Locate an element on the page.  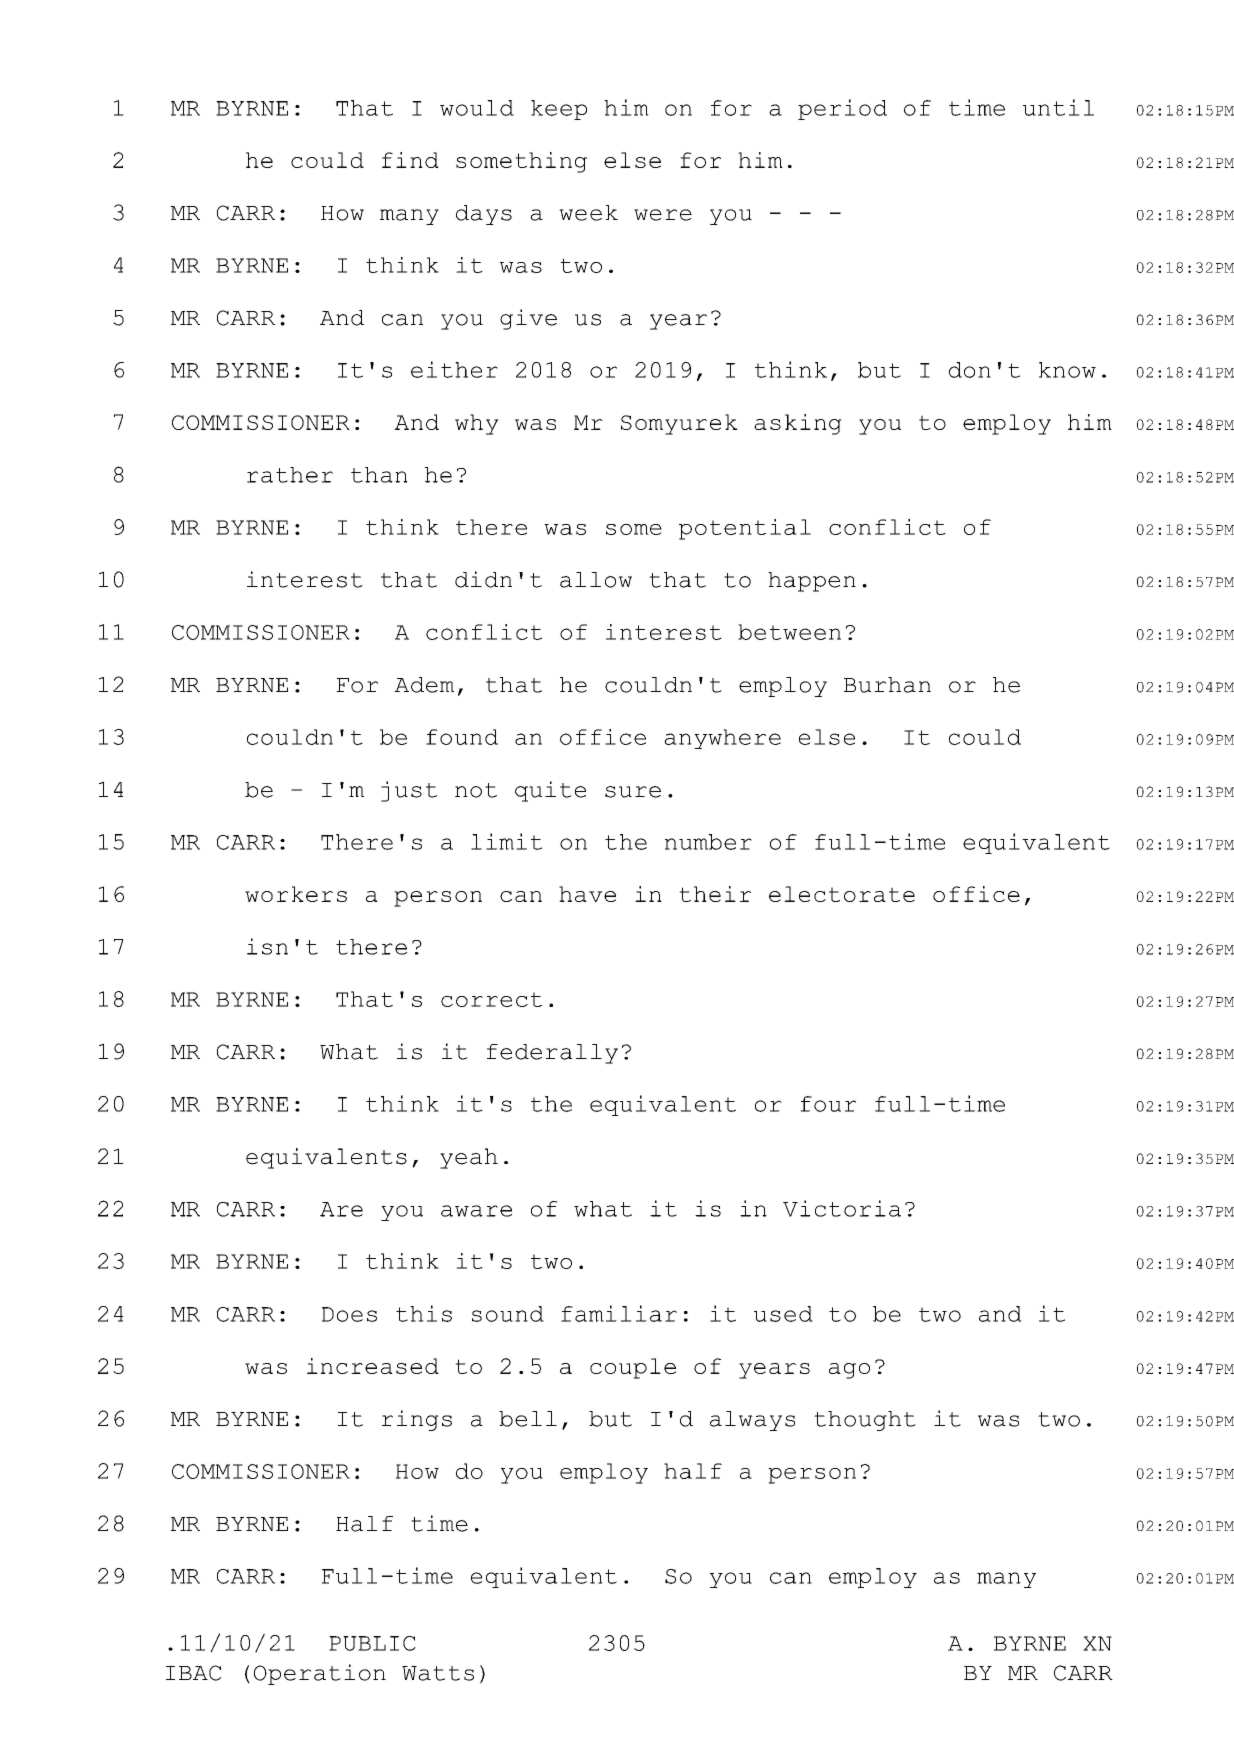
their is located at coordinates (715, 894).
